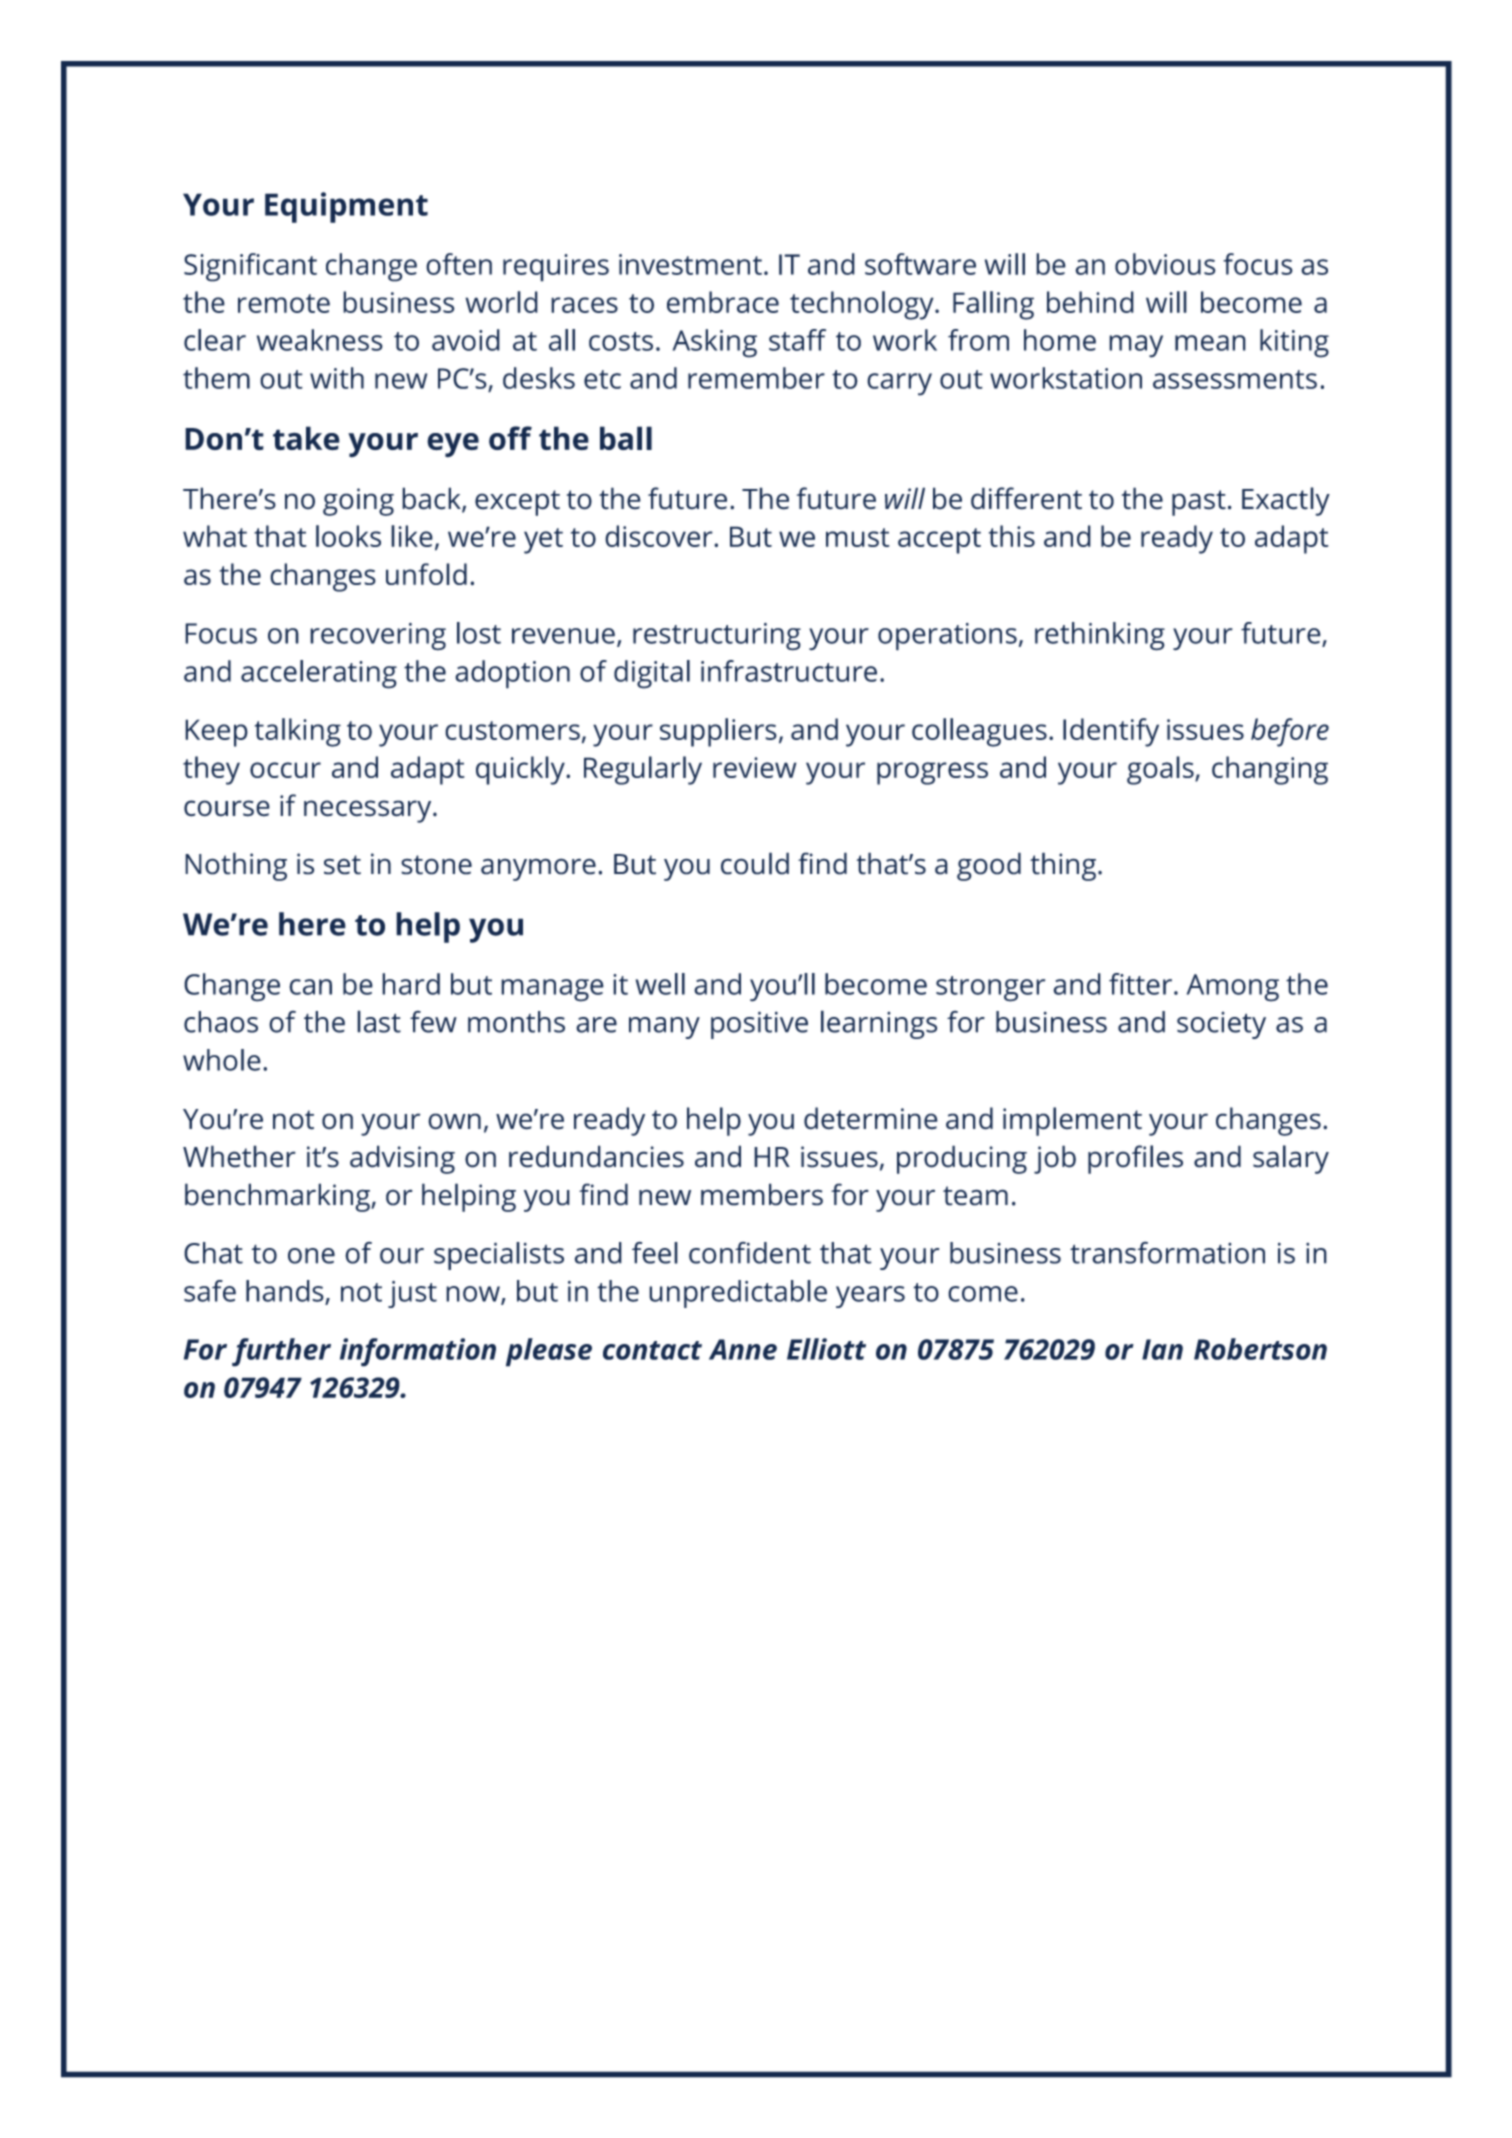  I want to click on occur, so click(285, 770).
